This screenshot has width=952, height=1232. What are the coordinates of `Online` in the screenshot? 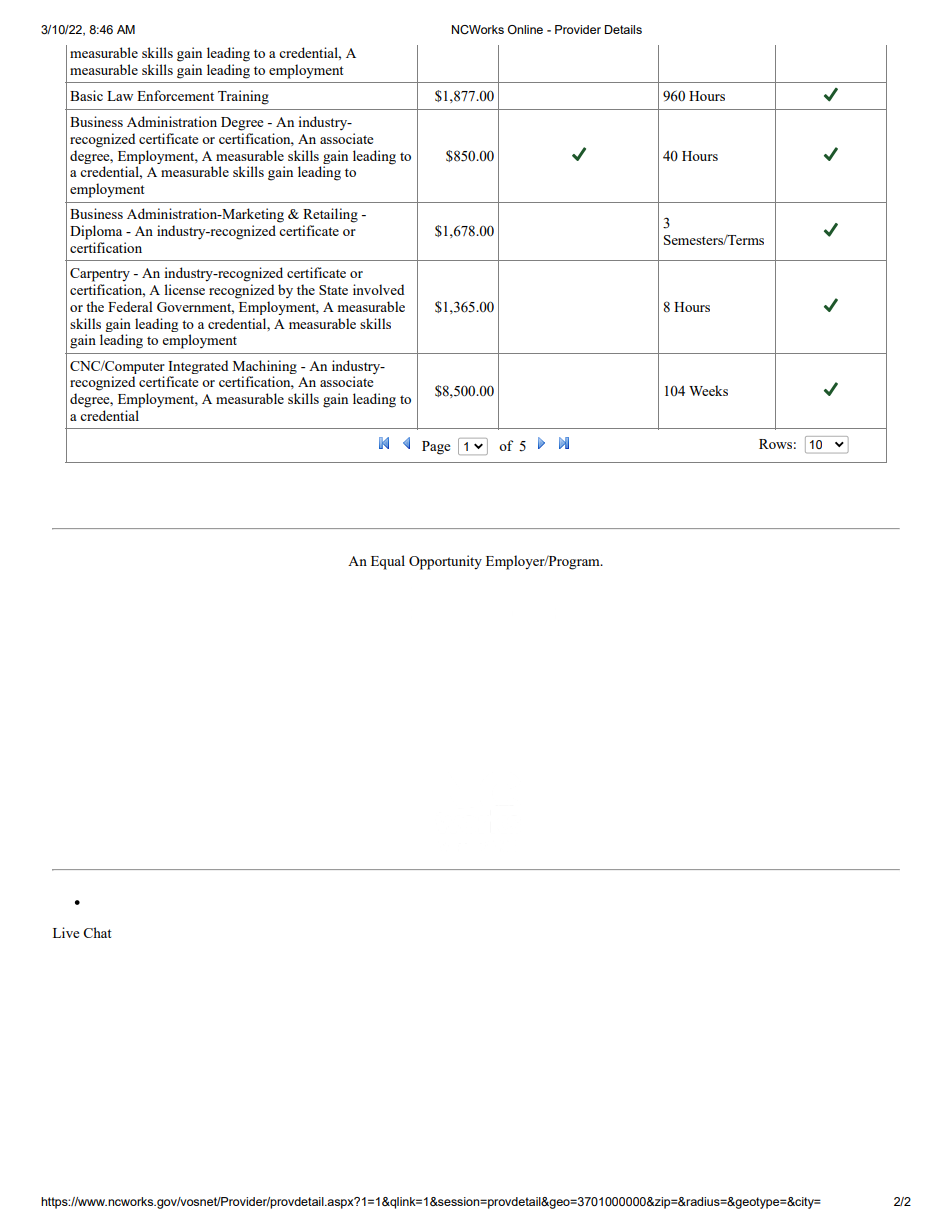 It's located at (525, 29).
